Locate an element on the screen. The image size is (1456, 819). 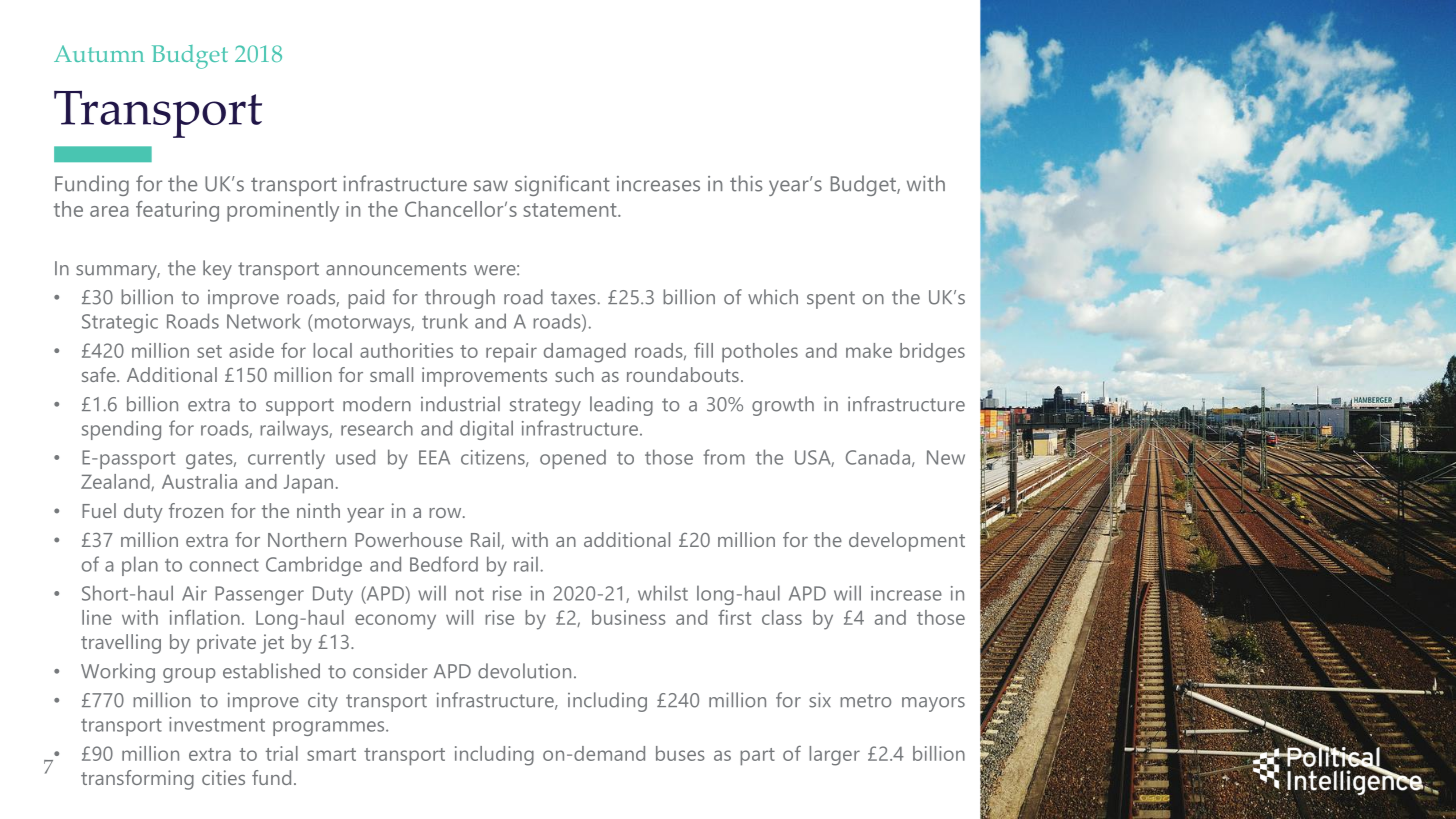
Bedford is located at coordinates (444, 564).
